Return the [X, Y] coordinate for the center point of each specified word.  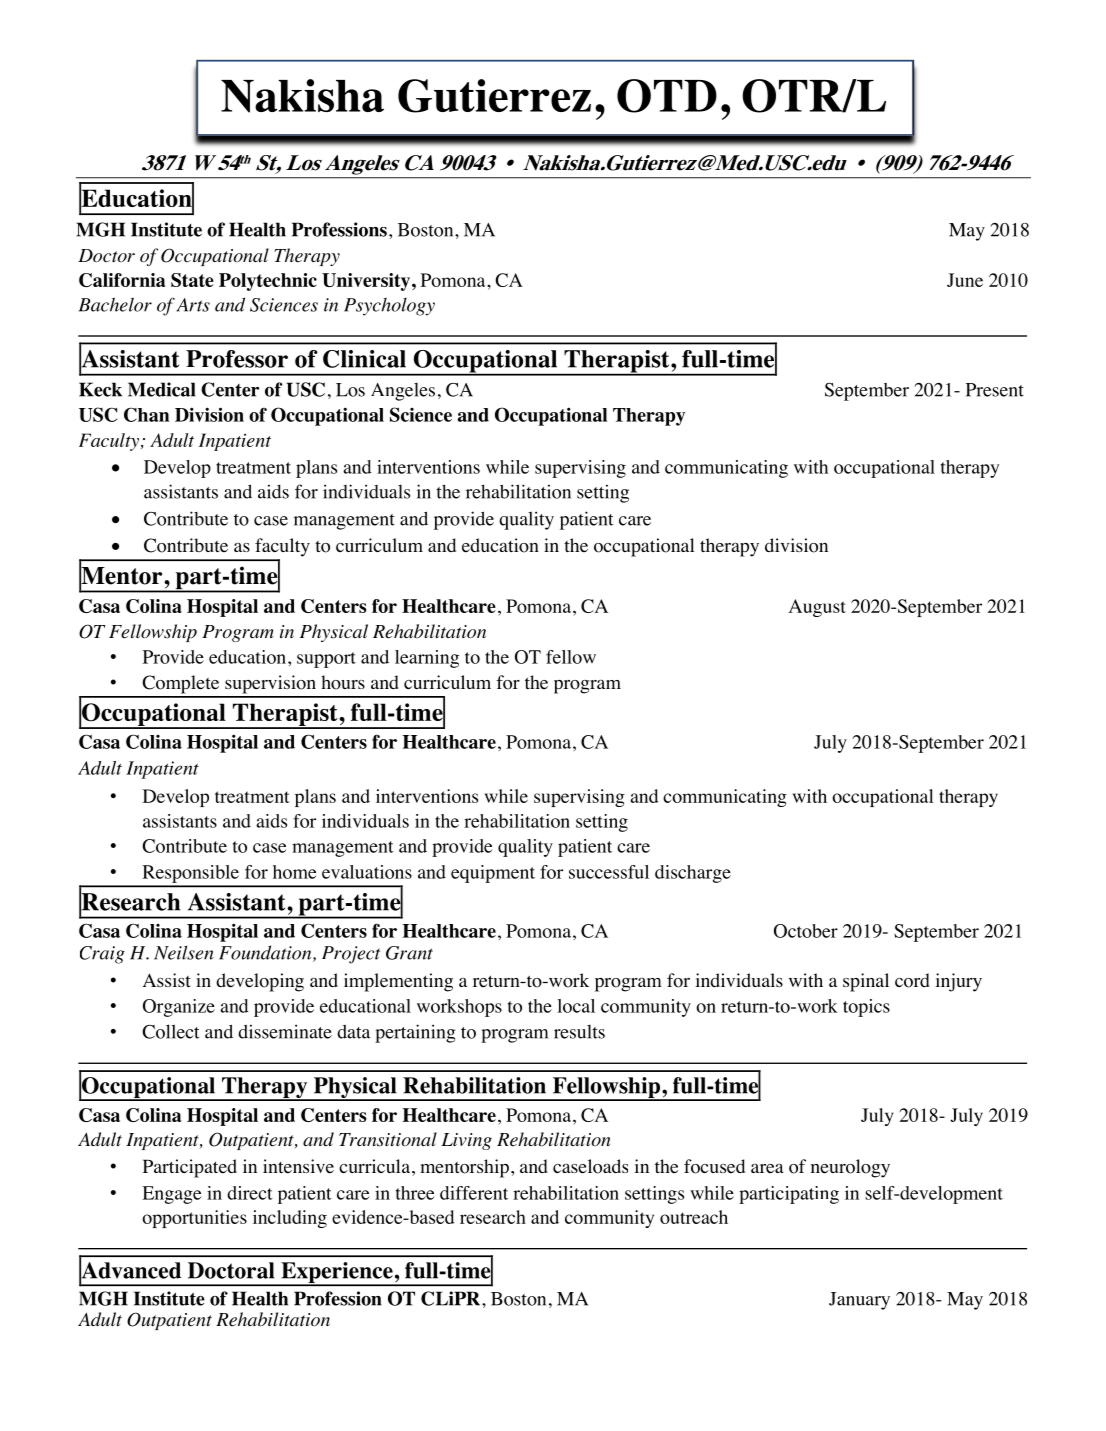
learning [427, 659]
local [576, 1006]
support [326, 660]
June [965, 280]
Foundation [266, 953]
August [817, 608]
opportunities [194, 1219]
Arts [193, 305]
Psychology [389, 307]
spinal [866, 982]
